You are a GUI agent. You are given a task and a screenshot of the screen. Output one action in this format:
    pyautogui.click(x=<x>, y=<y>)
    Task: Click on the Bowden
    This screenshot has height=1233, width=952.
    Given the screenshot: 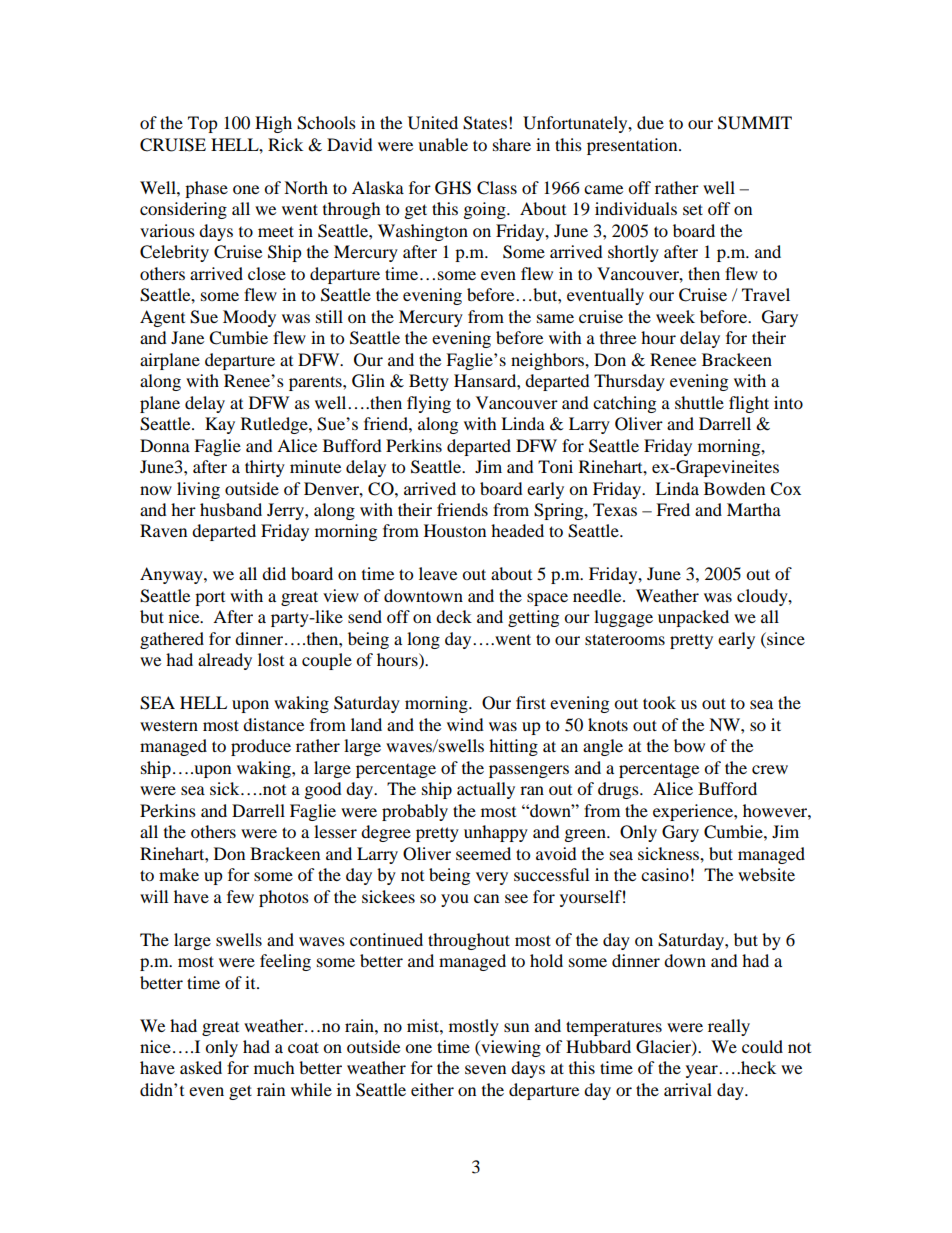 What is the action you would take?
    pyautogui.click(x=734, y=488)
